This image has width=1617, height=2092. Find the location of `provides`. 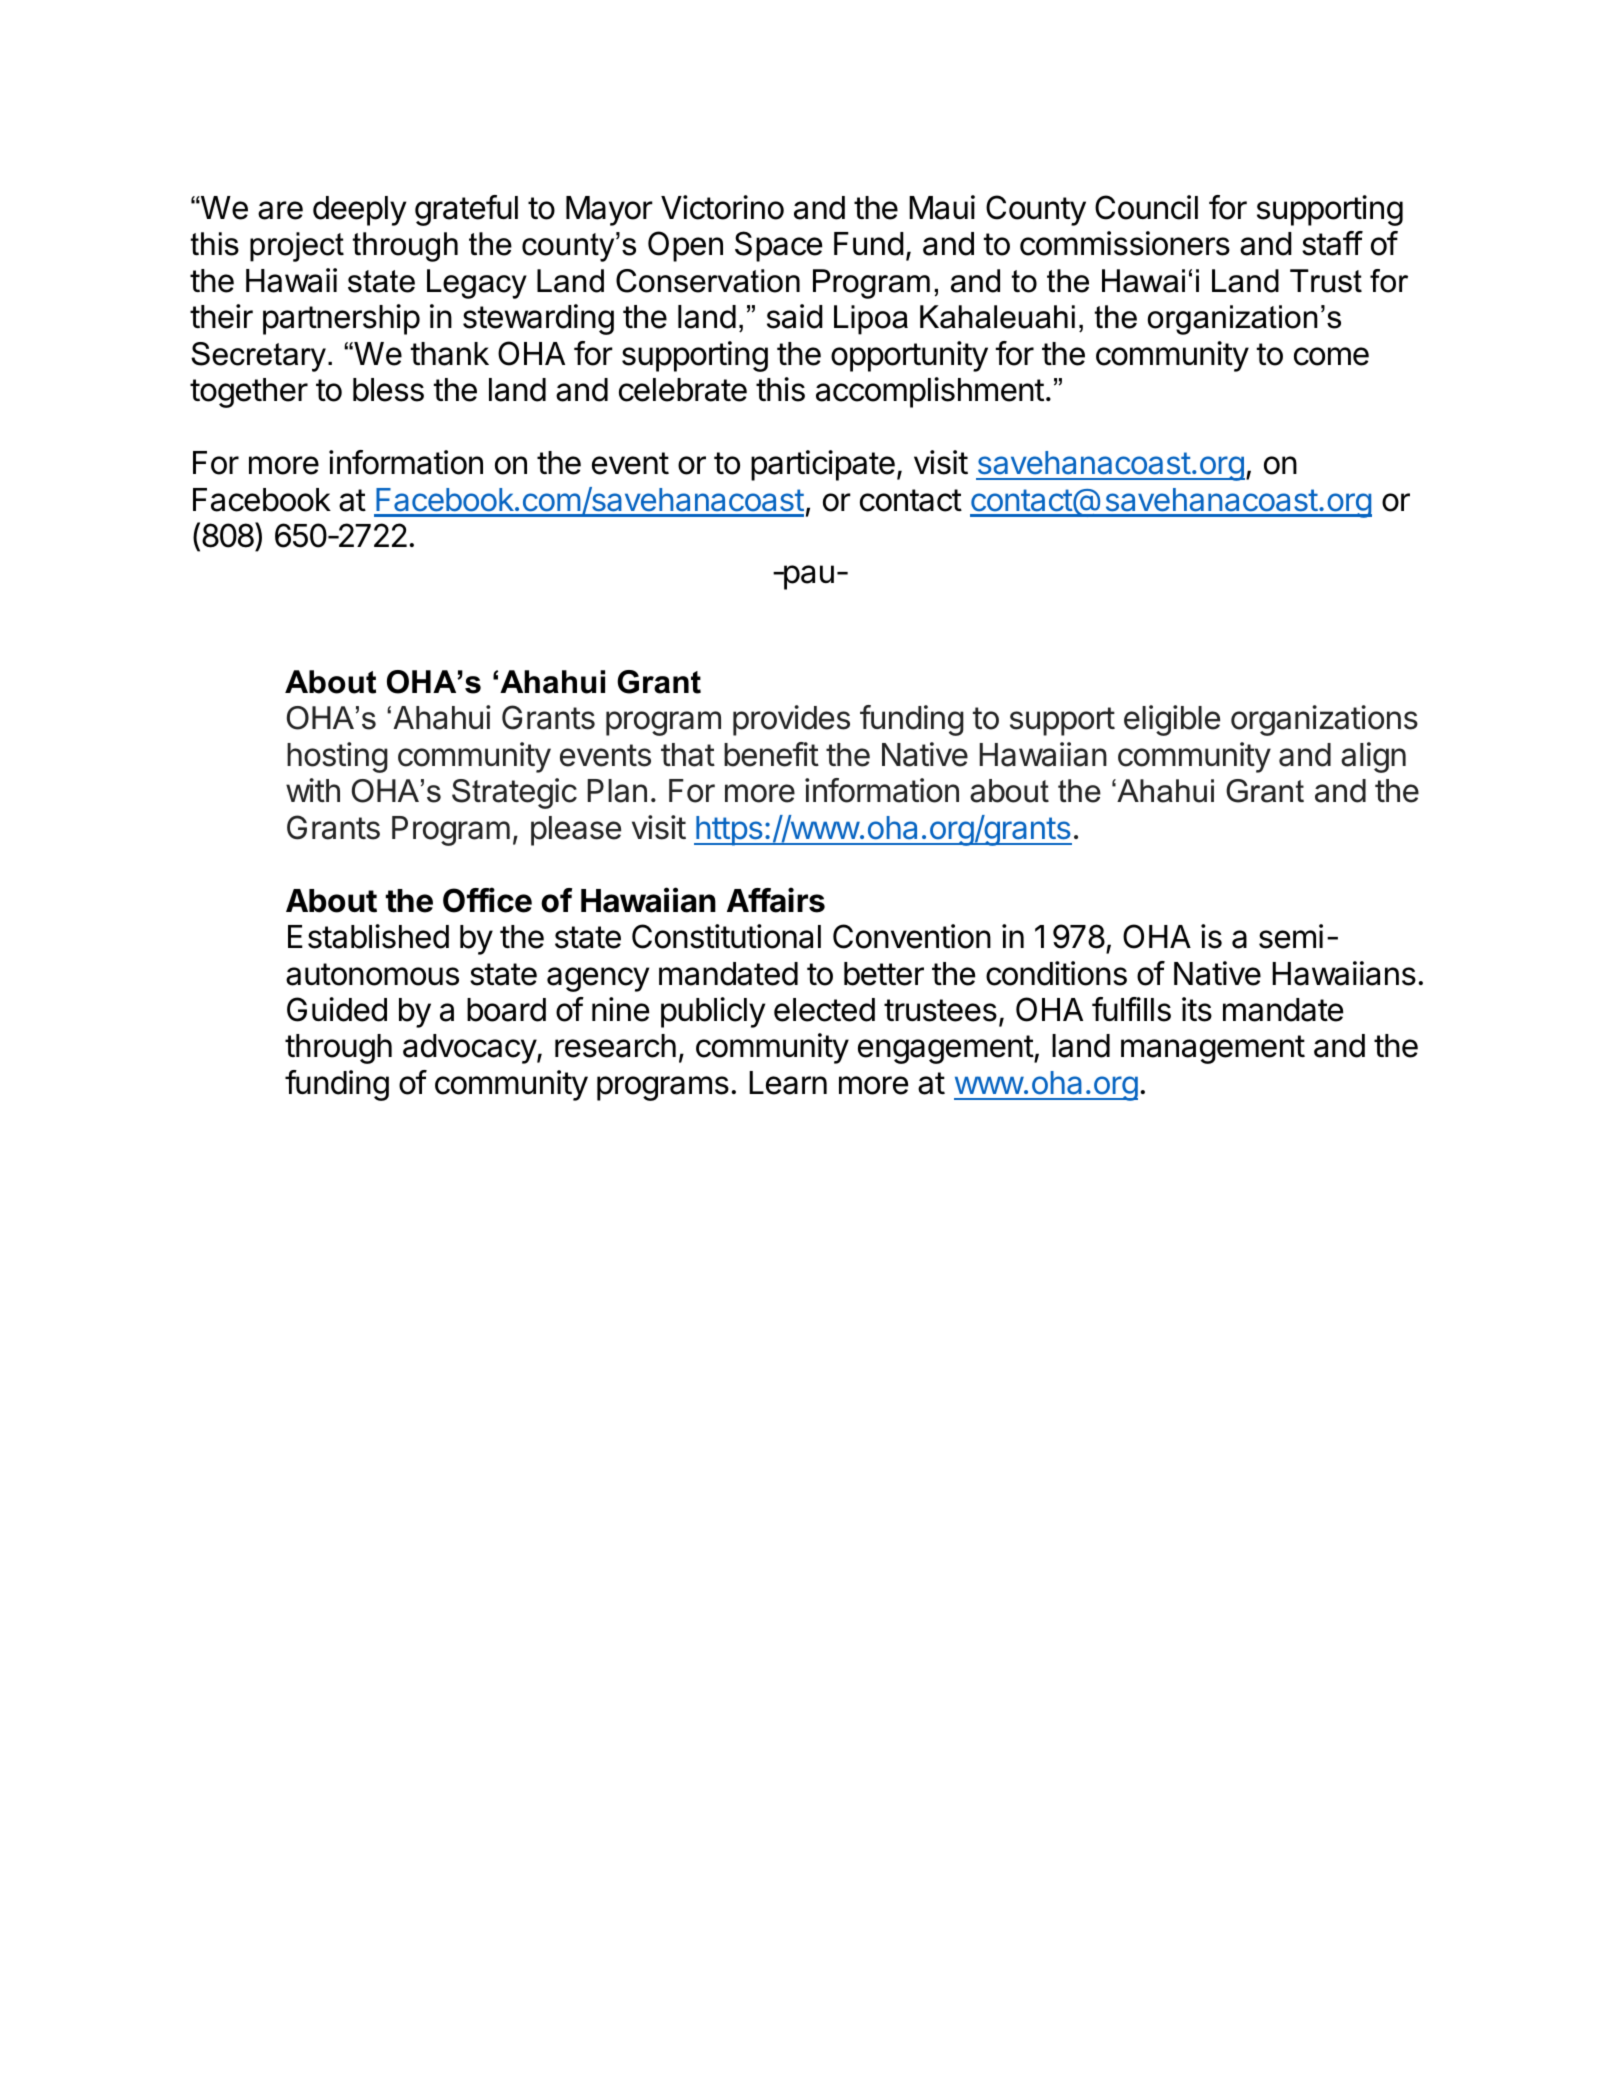

provides is located at coordinates (791, 720).
